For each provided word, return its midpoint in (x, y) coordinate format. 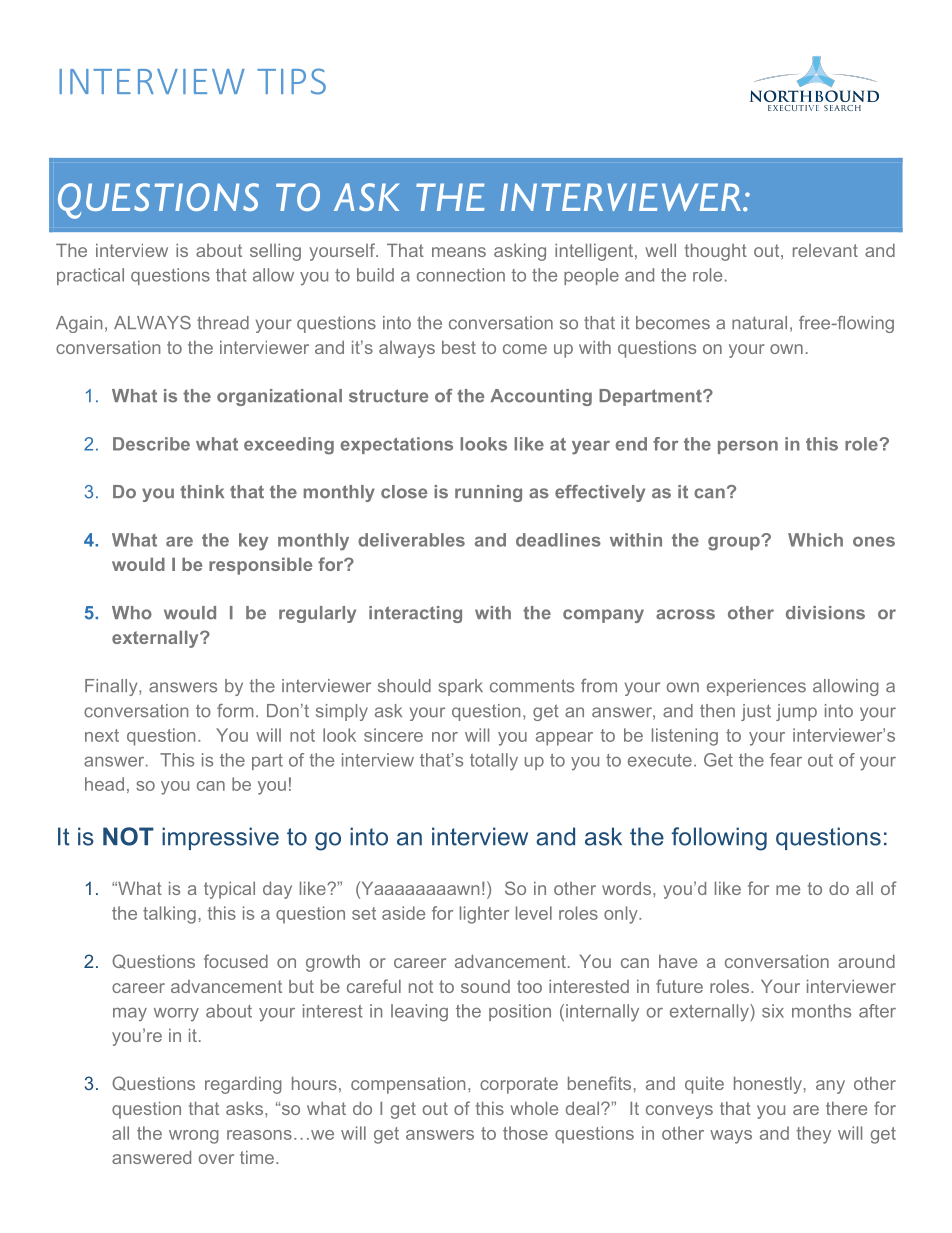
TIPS (291, 81)
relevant (825, 250)
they (813, 1135)
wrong (194, 1137)
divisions (825, 613)
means (459, 252)
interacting (415, 614)
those (525, 1133)
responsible (260, 566)
